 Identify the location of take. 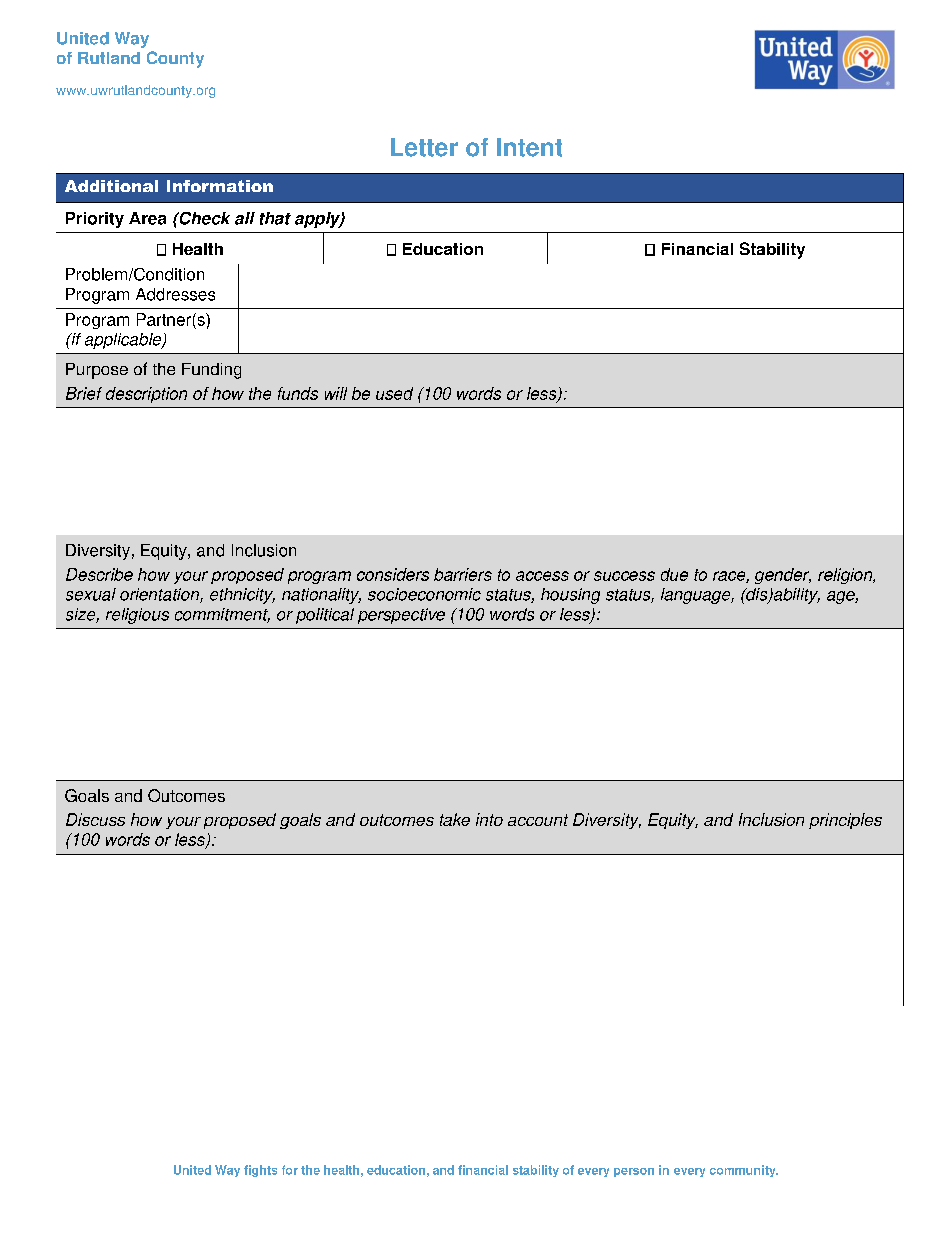
(455, 819).
